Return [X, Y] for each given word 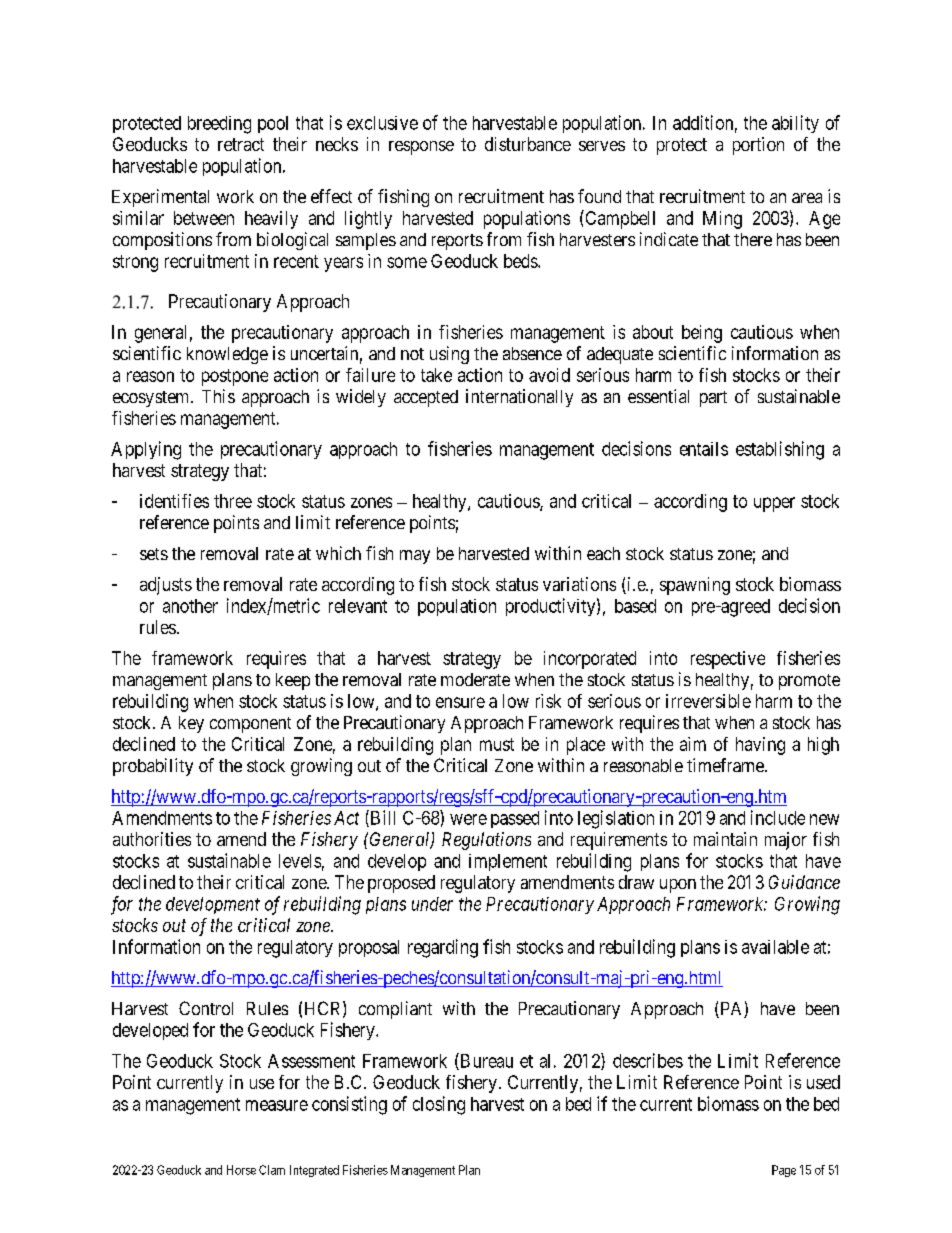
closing [439, 1105]
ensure [460, 702]
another [190, 606]
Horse [241, 1170]
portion [758, 146]
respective [728, 660]
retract [241, 144]
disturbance [528, 144]
